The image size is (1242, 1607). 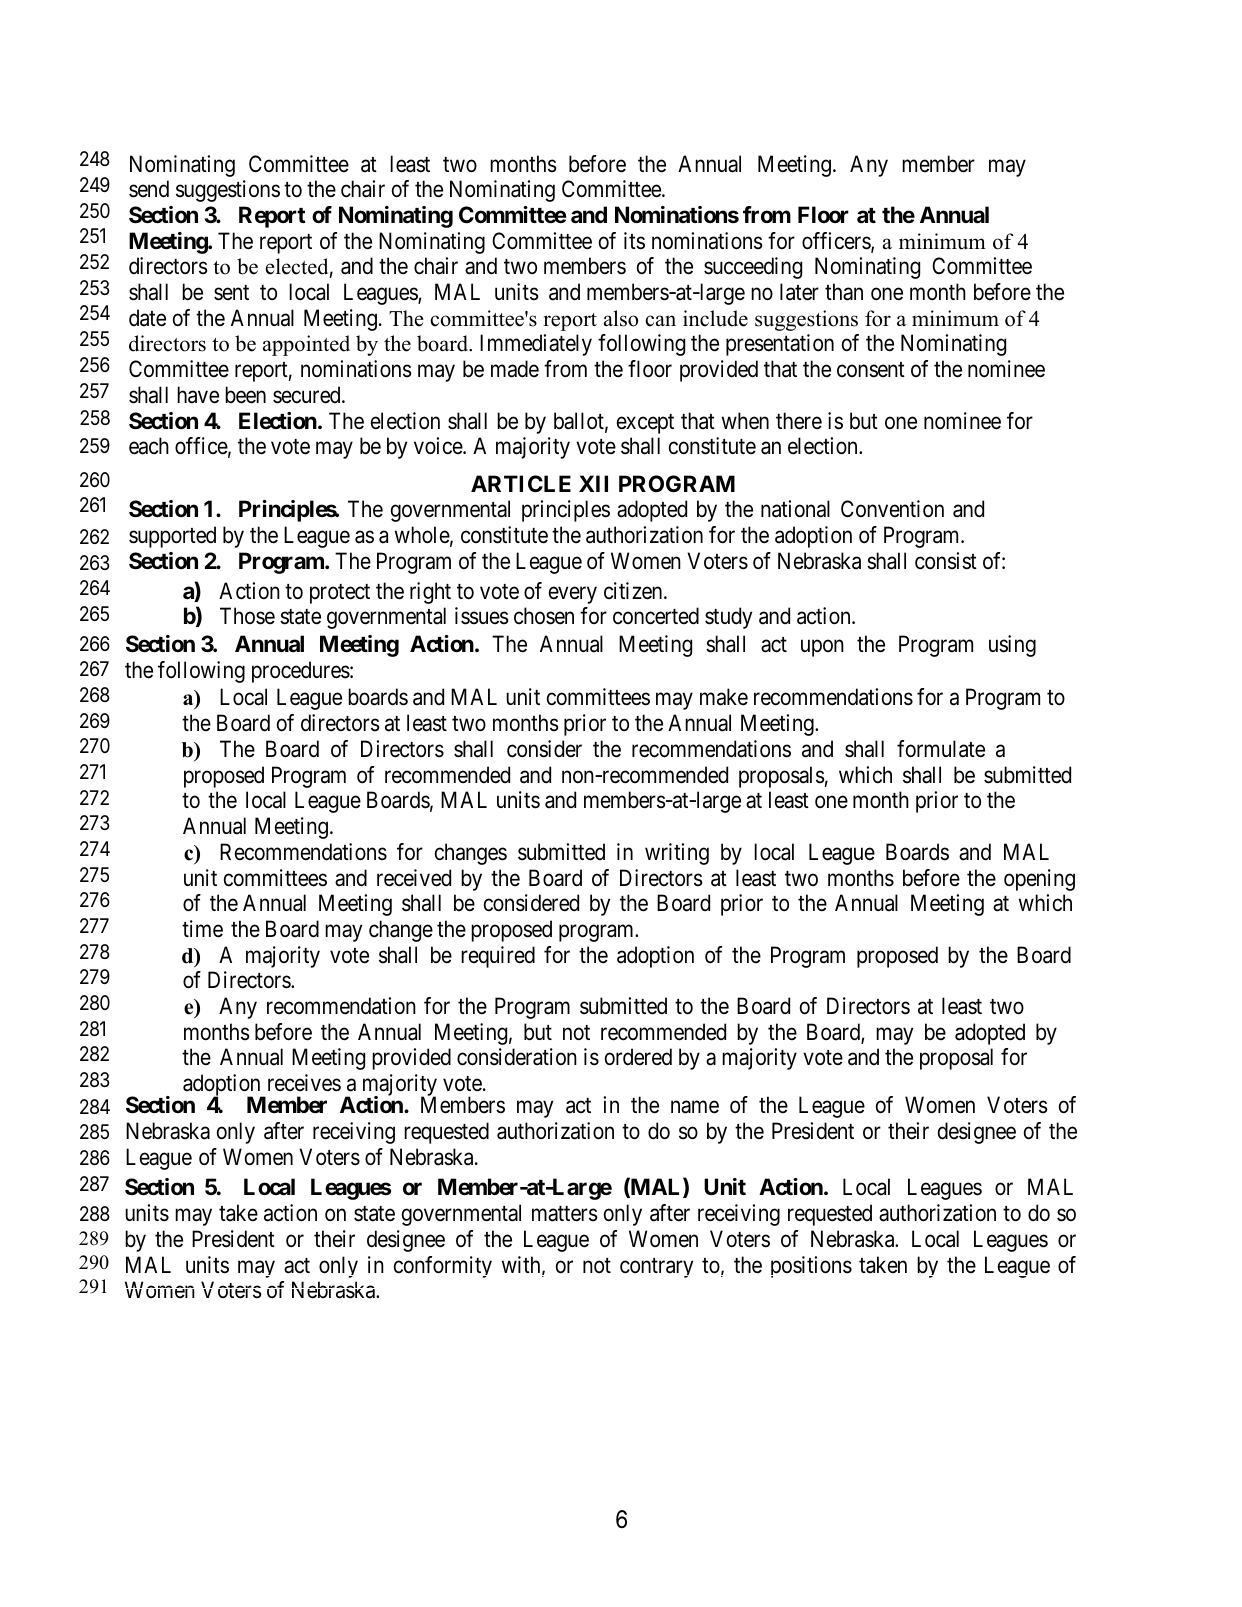 What do you see at coordinates (844, 292) in the document?
I see `than` at bounding box center [844, 292].
